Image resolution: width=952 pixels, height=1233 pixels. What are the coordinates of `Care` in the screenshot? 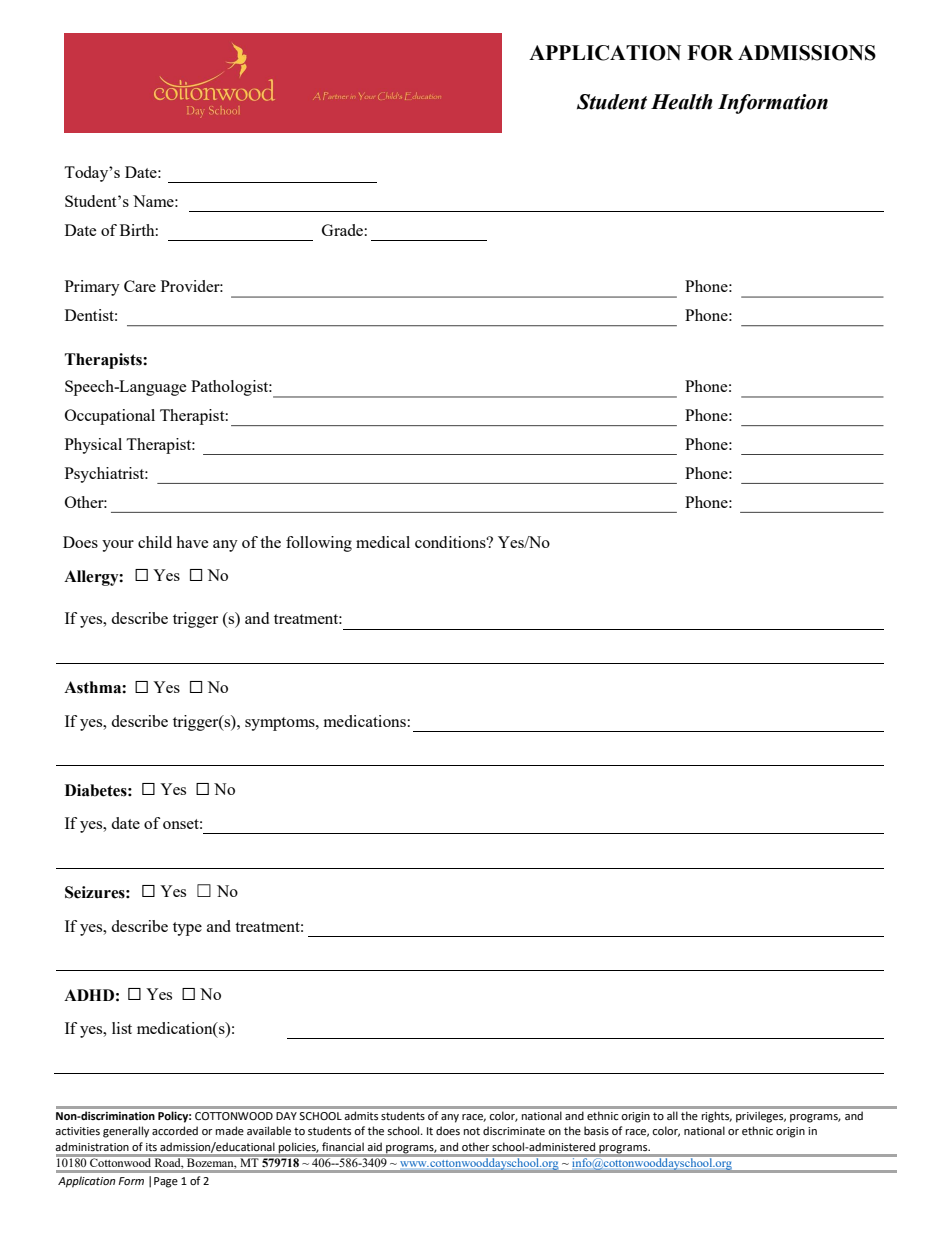 It's located at (140, 286).
